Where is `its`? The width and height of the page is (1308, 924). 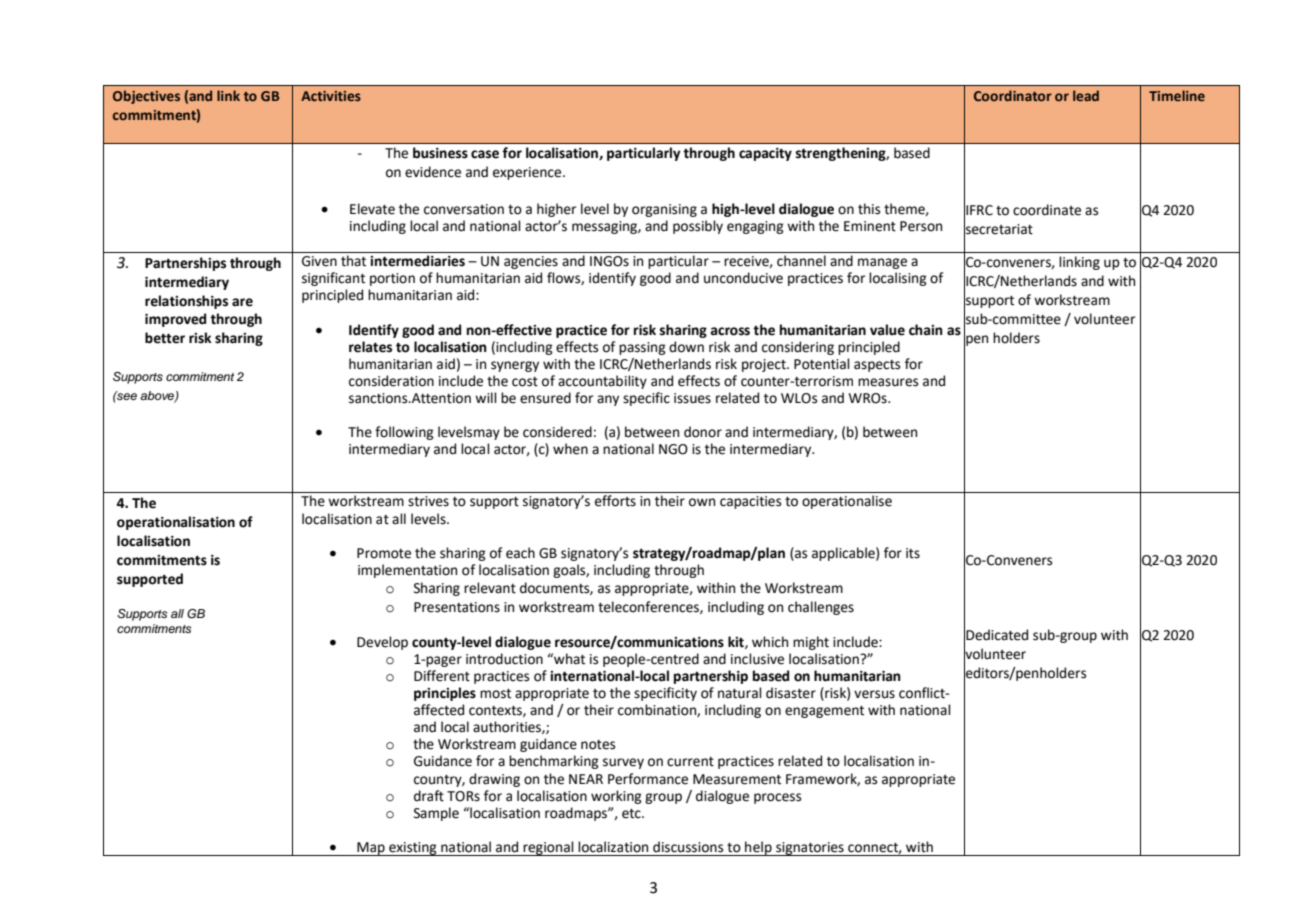
its is located at coordinates (913, 553).
